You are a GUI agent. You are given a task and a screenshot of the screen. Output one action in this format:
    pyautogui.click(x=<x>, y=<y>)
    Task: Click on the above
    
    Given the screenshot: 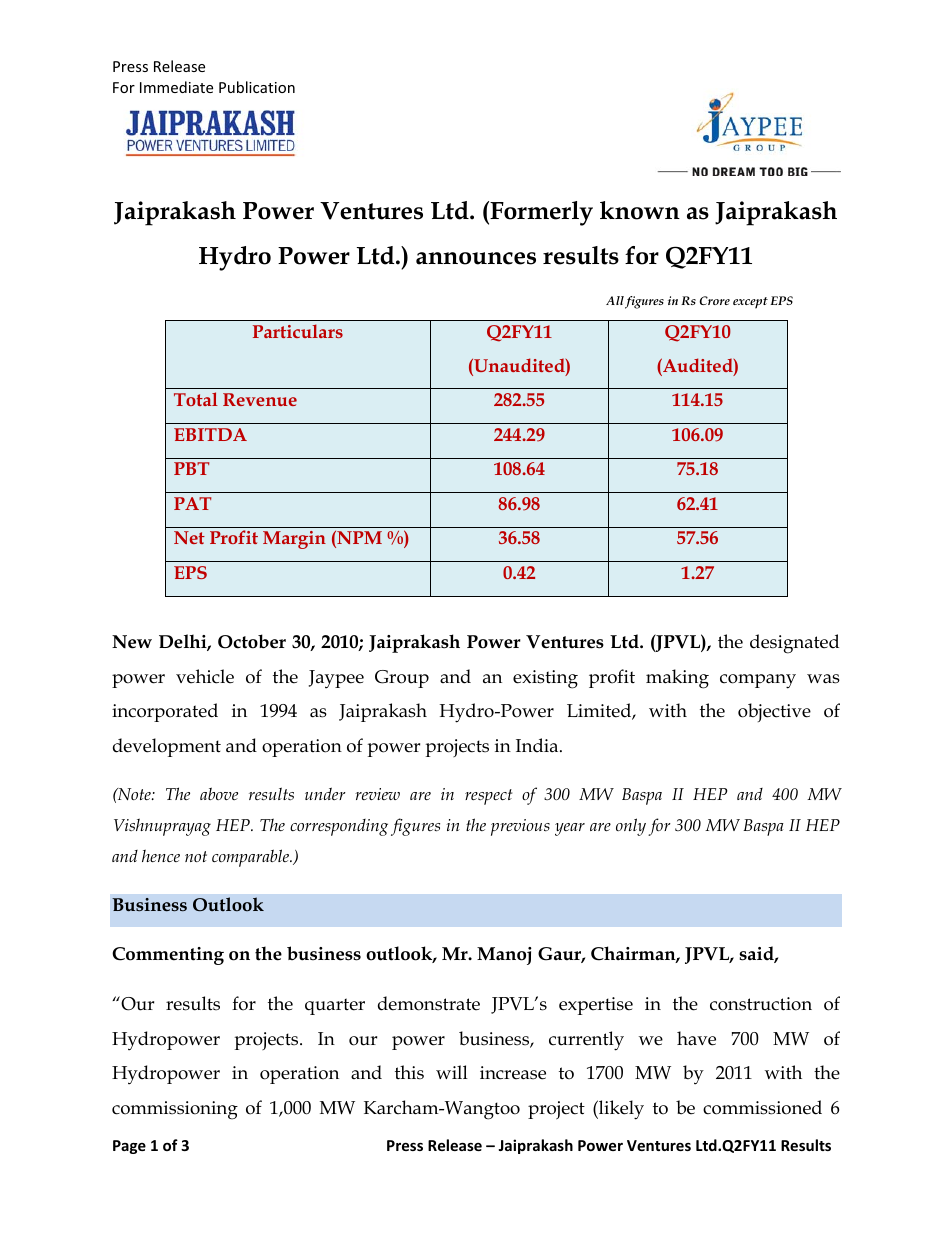 What is the action you would take?
    pyautogui.click(x=219, y=793)
